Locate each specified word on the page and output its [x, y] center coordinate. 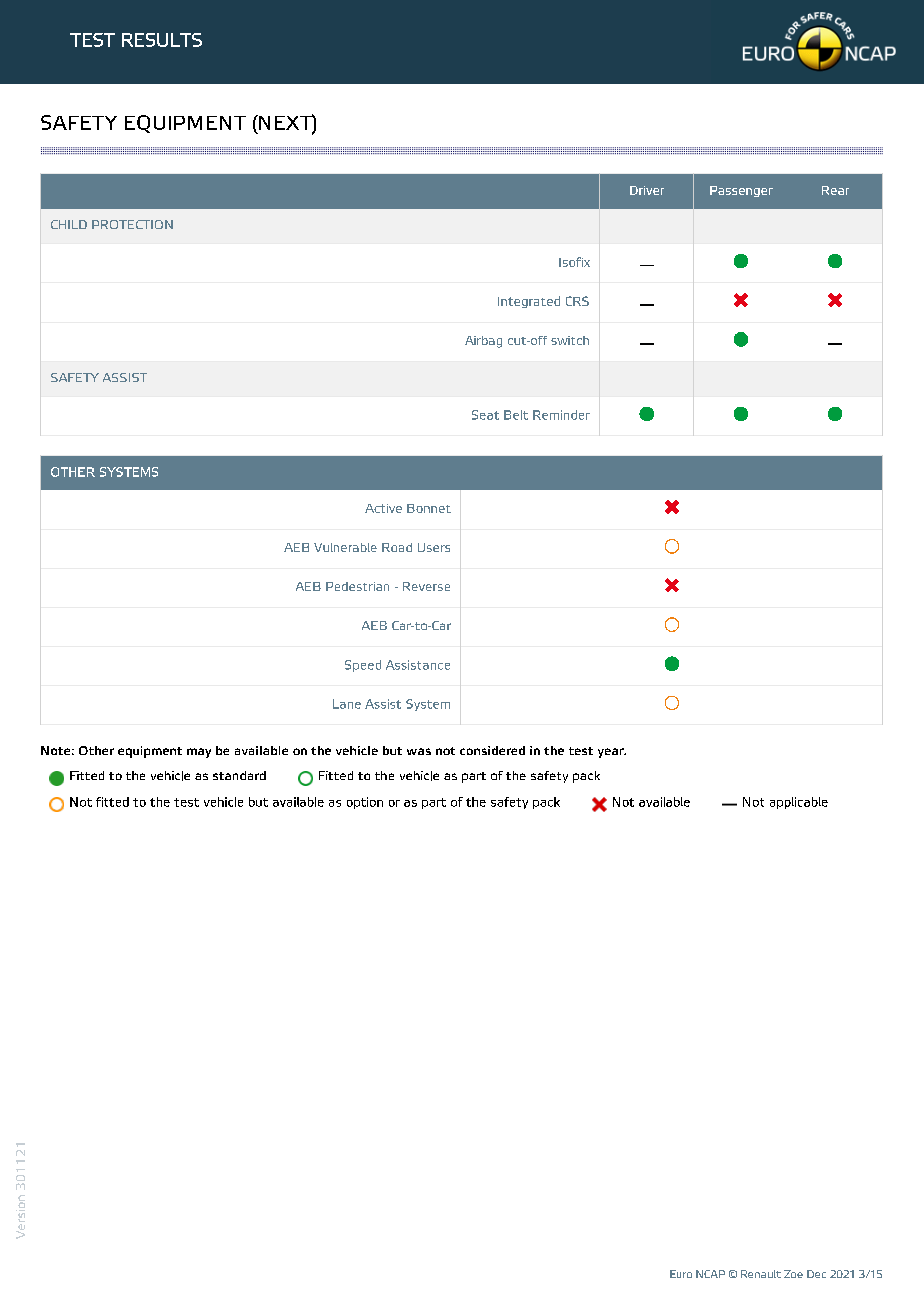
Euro [681, 1274]
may [199, 753]
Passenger [741, 191]
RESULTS [162, 40]
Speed [363, 666]
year [612, 753]
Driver [647, 190]
